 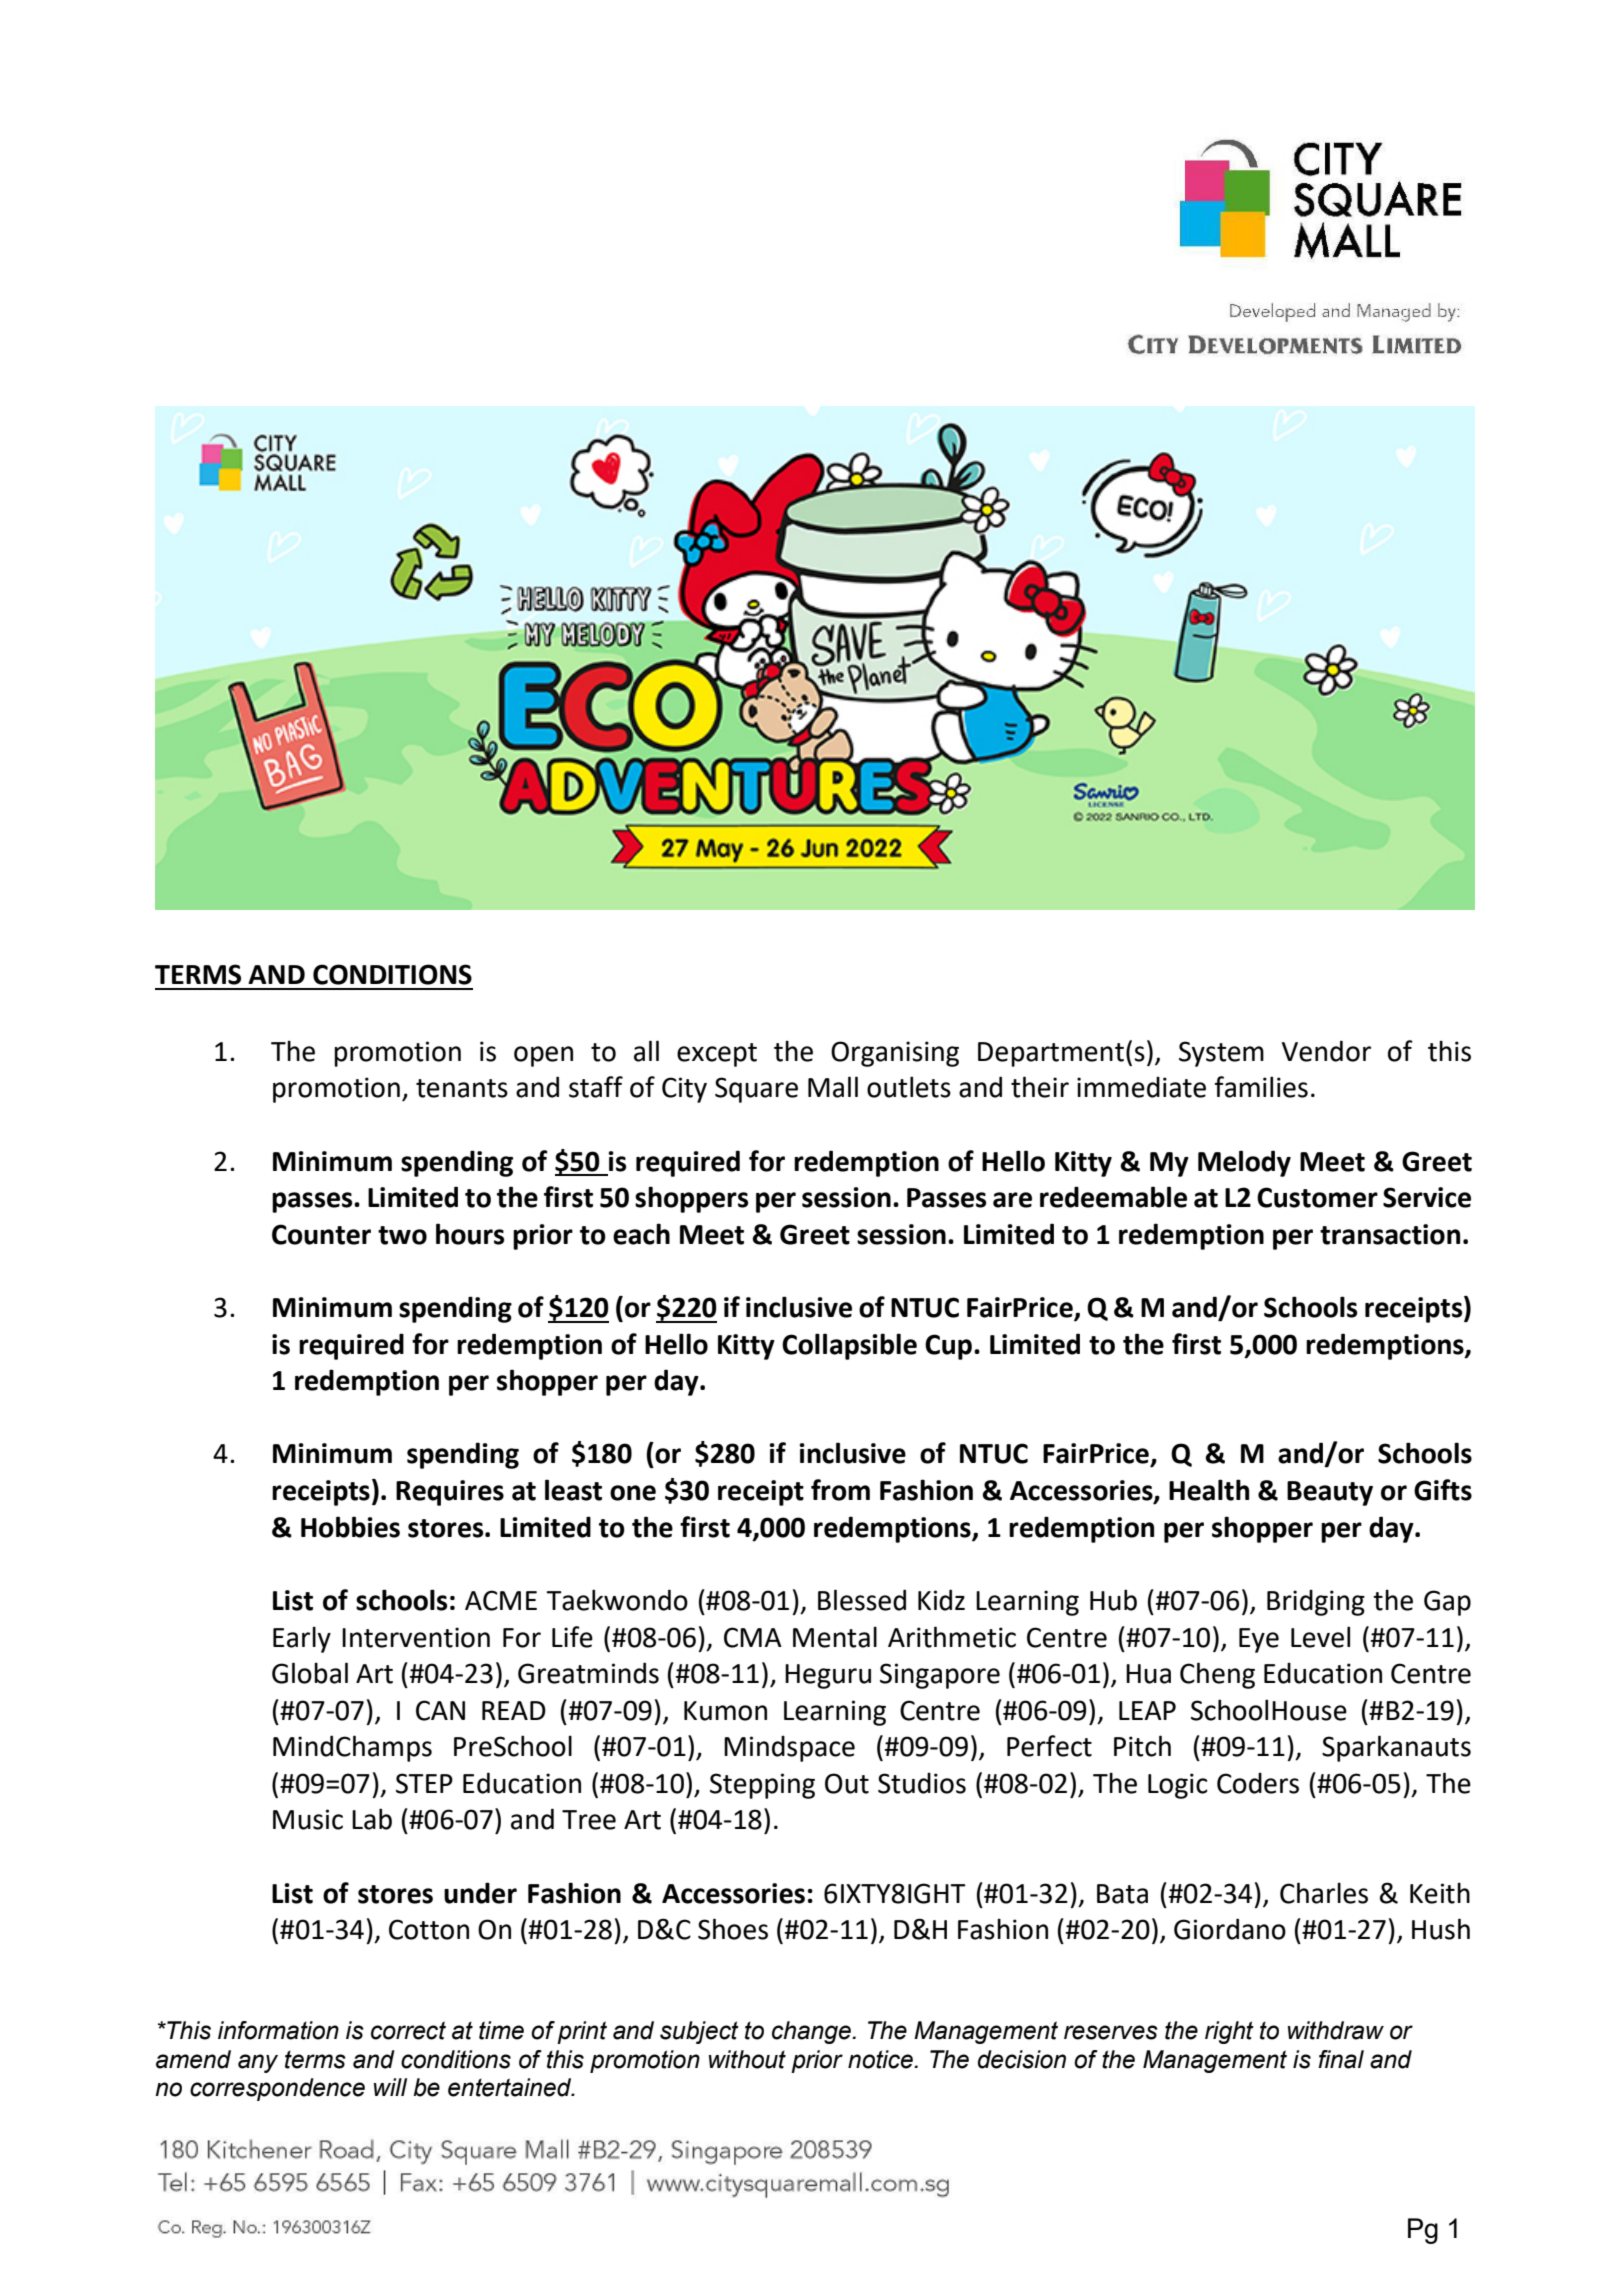 What do you see at coordinates (350, 1527) in the page?
I see `Hobbies` at bounding box center [350, 1527].
